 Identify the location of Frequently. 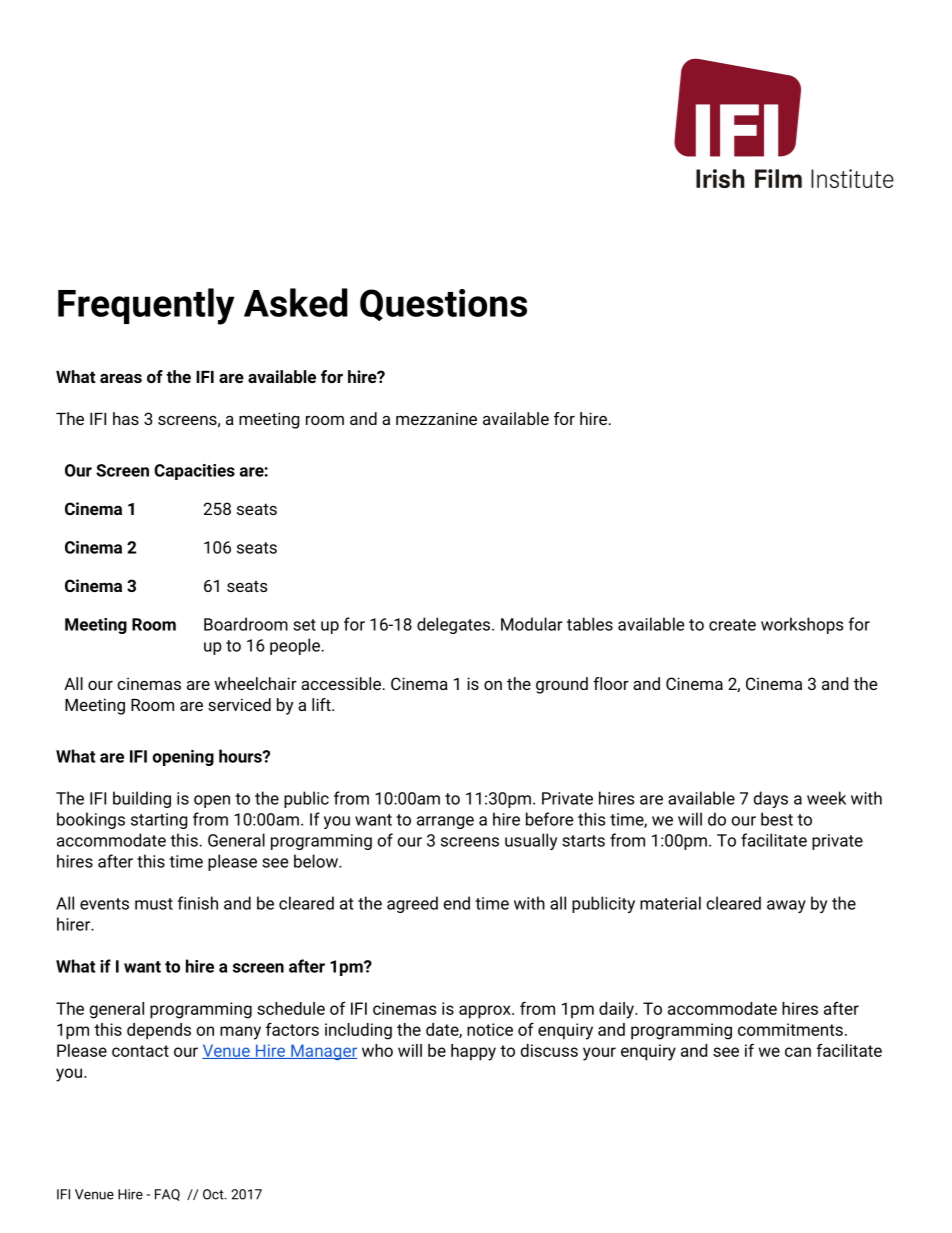
(146, 306).
